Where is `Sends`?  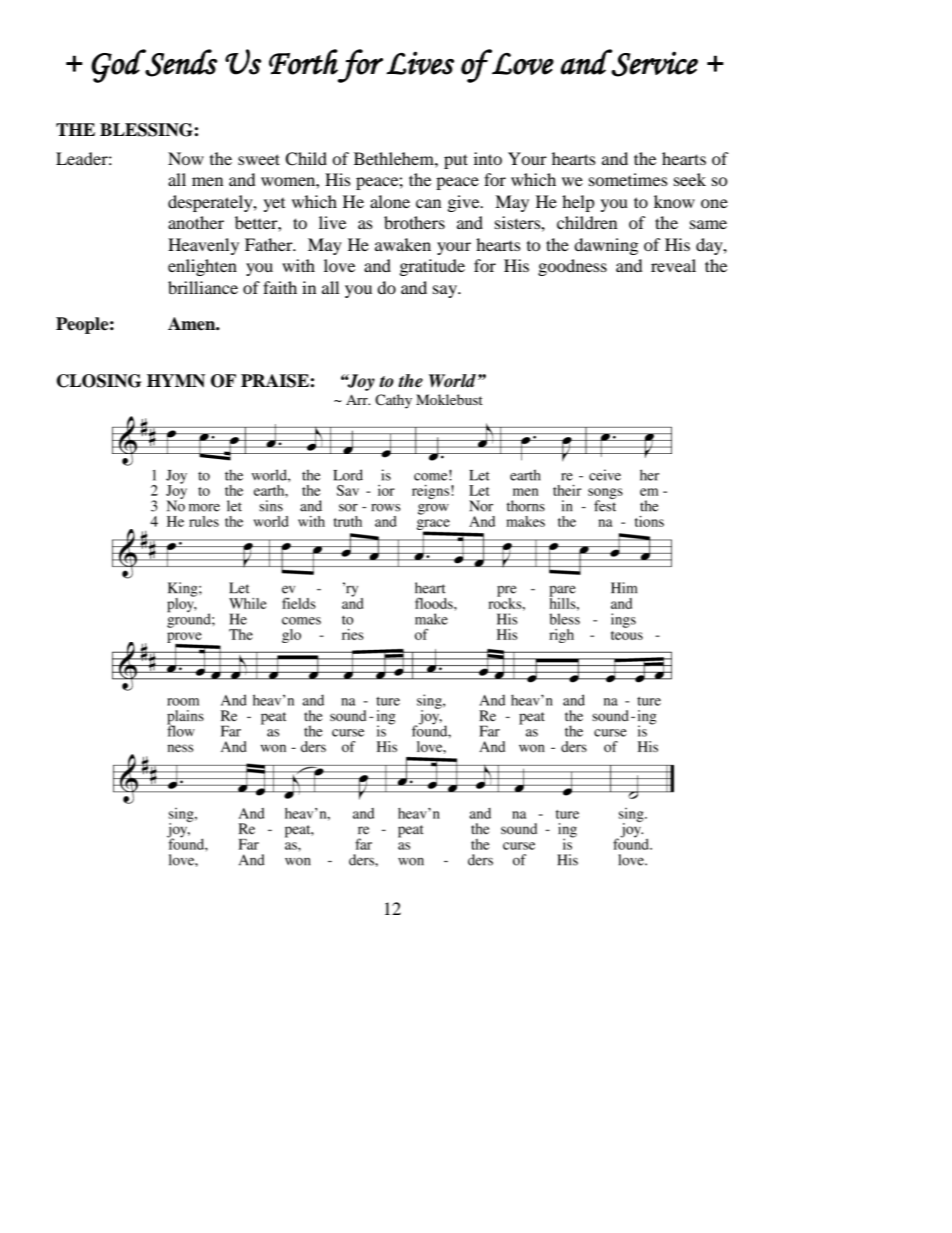 Sends is located at coordinates (180, 63).
